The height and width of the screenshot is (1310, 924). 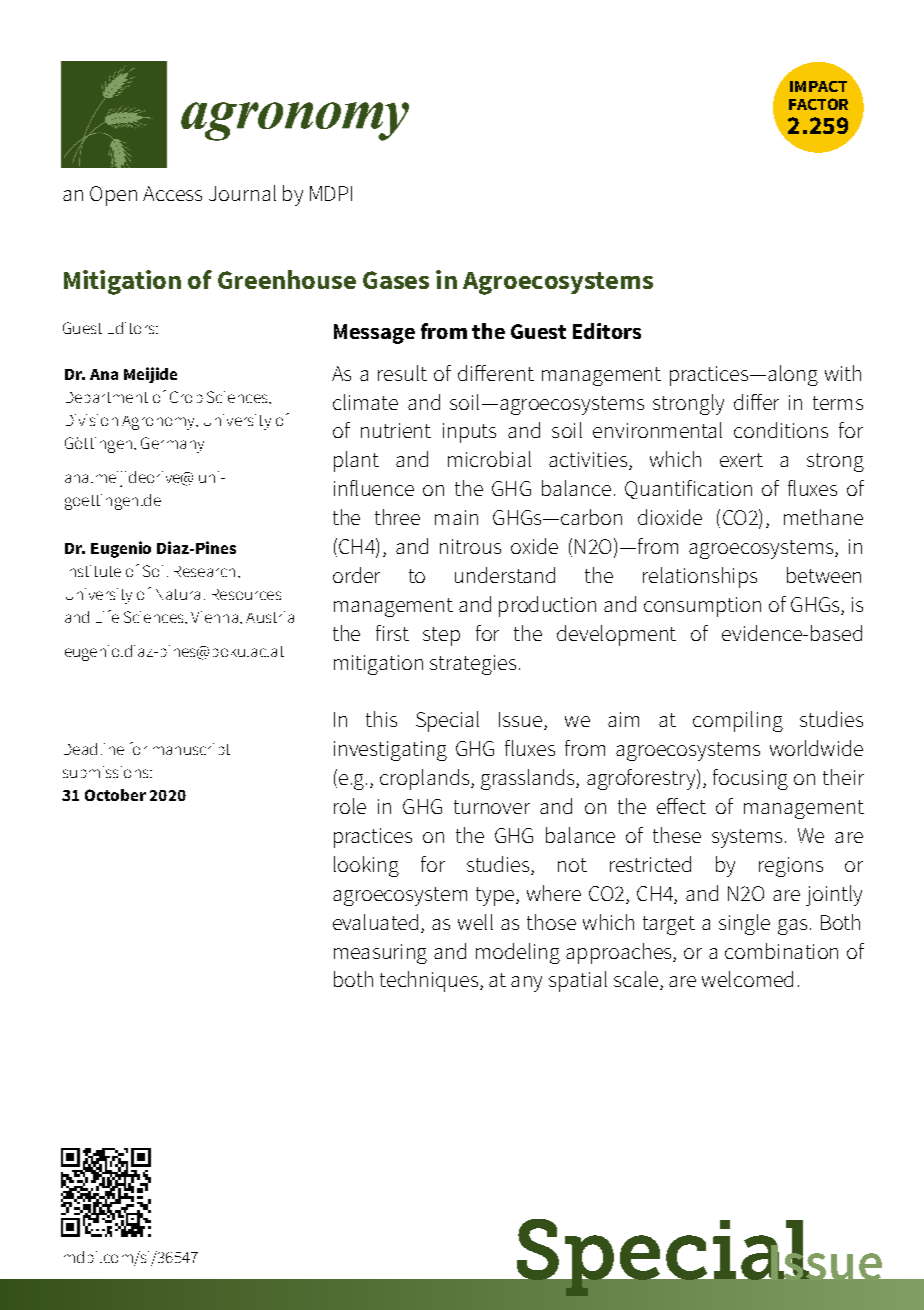 I want to click on nitrous, so click(x=470, y=546).
